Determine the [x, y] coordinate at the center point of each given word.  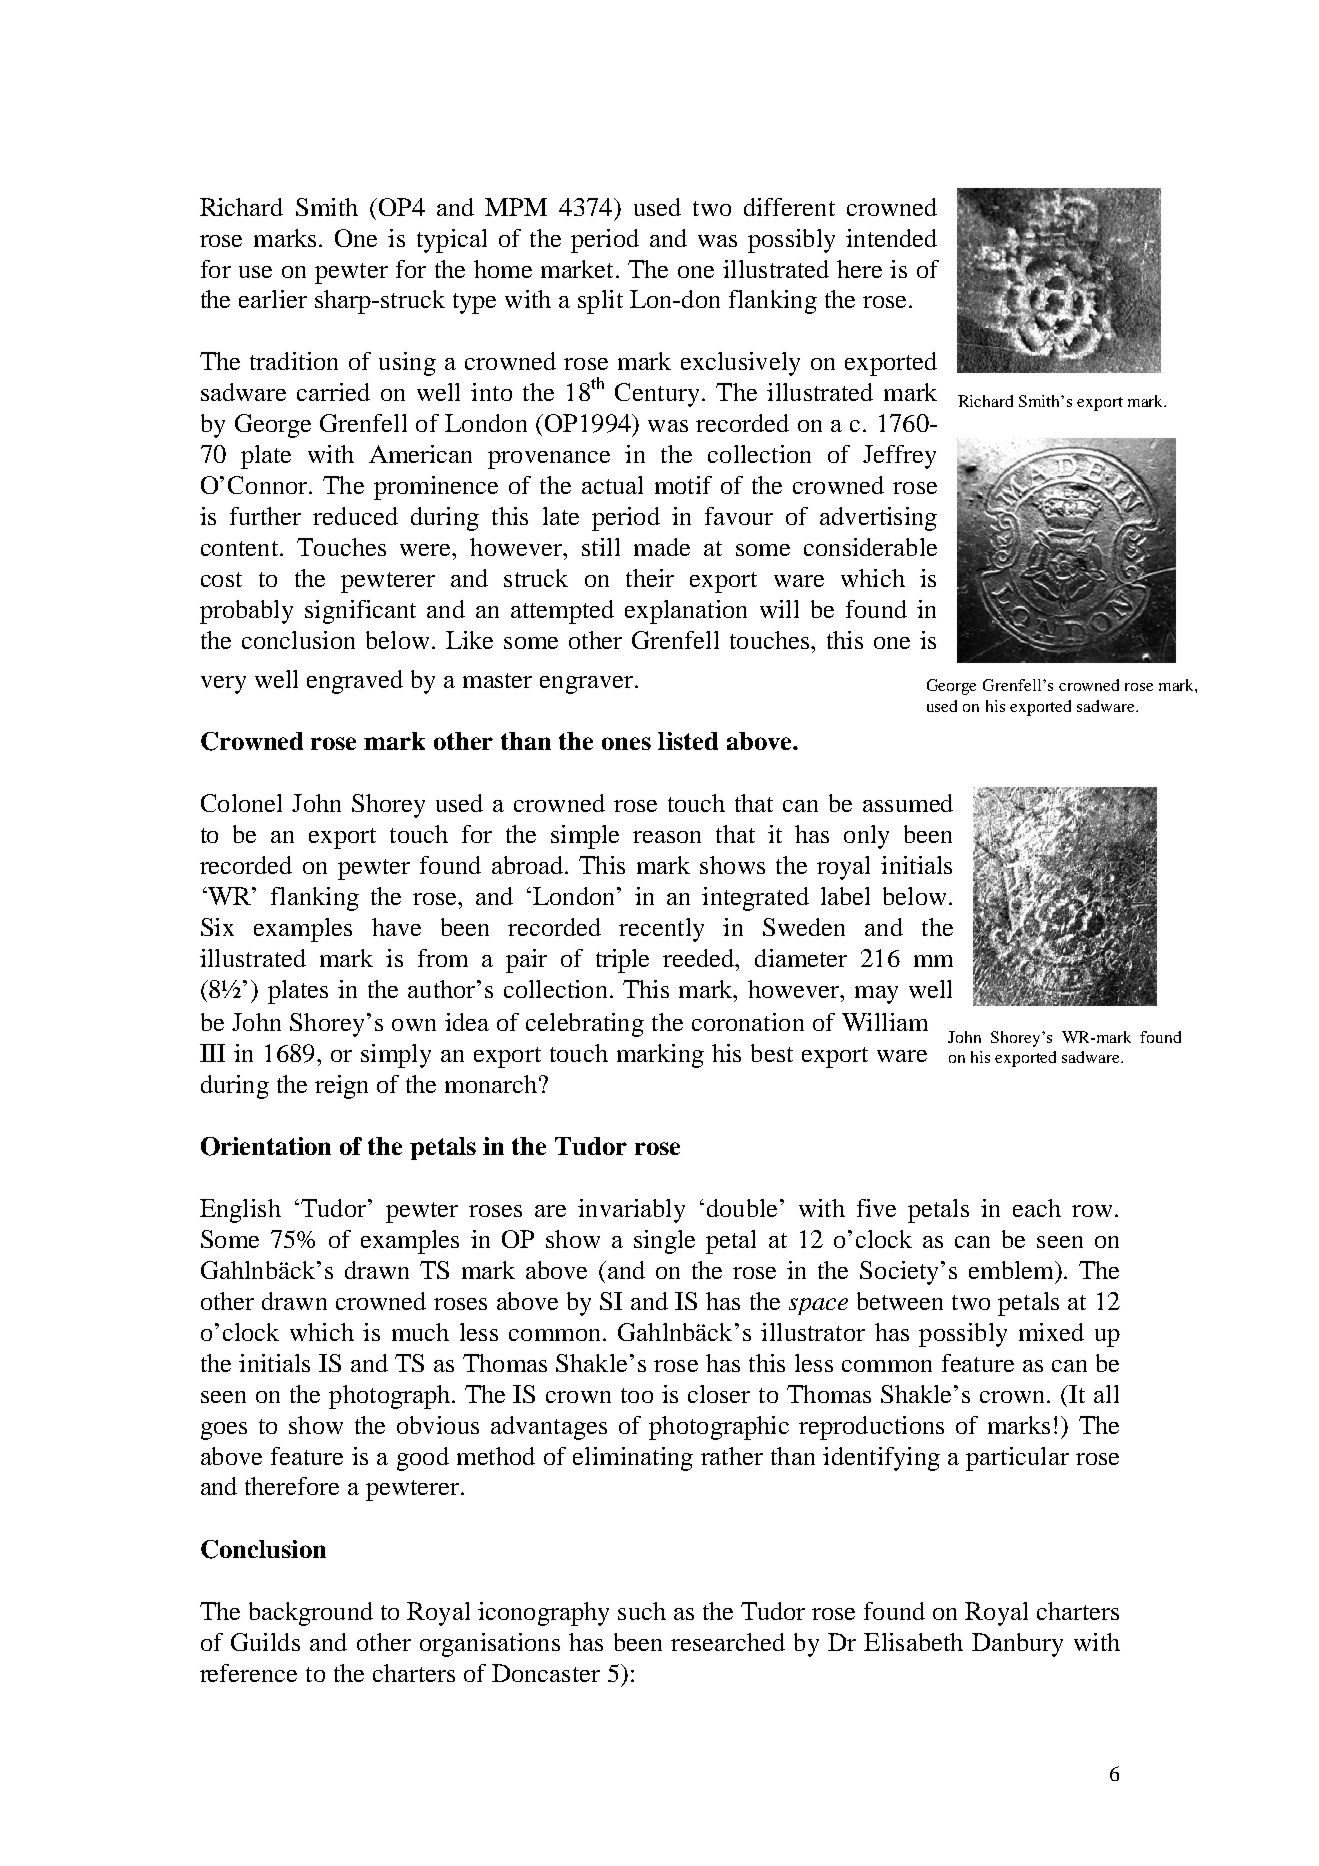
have [396, 927]
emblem [1012, 1270]
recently [661, 930]
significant [360, 612]
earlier [273, 299]
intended [891, 238]
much [420, 1332]
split [600, 302]
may [876, 995]
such [642, 1611]
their [650, 578]
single [664, 1242]
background [311, 1614]
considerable [870, 547]
